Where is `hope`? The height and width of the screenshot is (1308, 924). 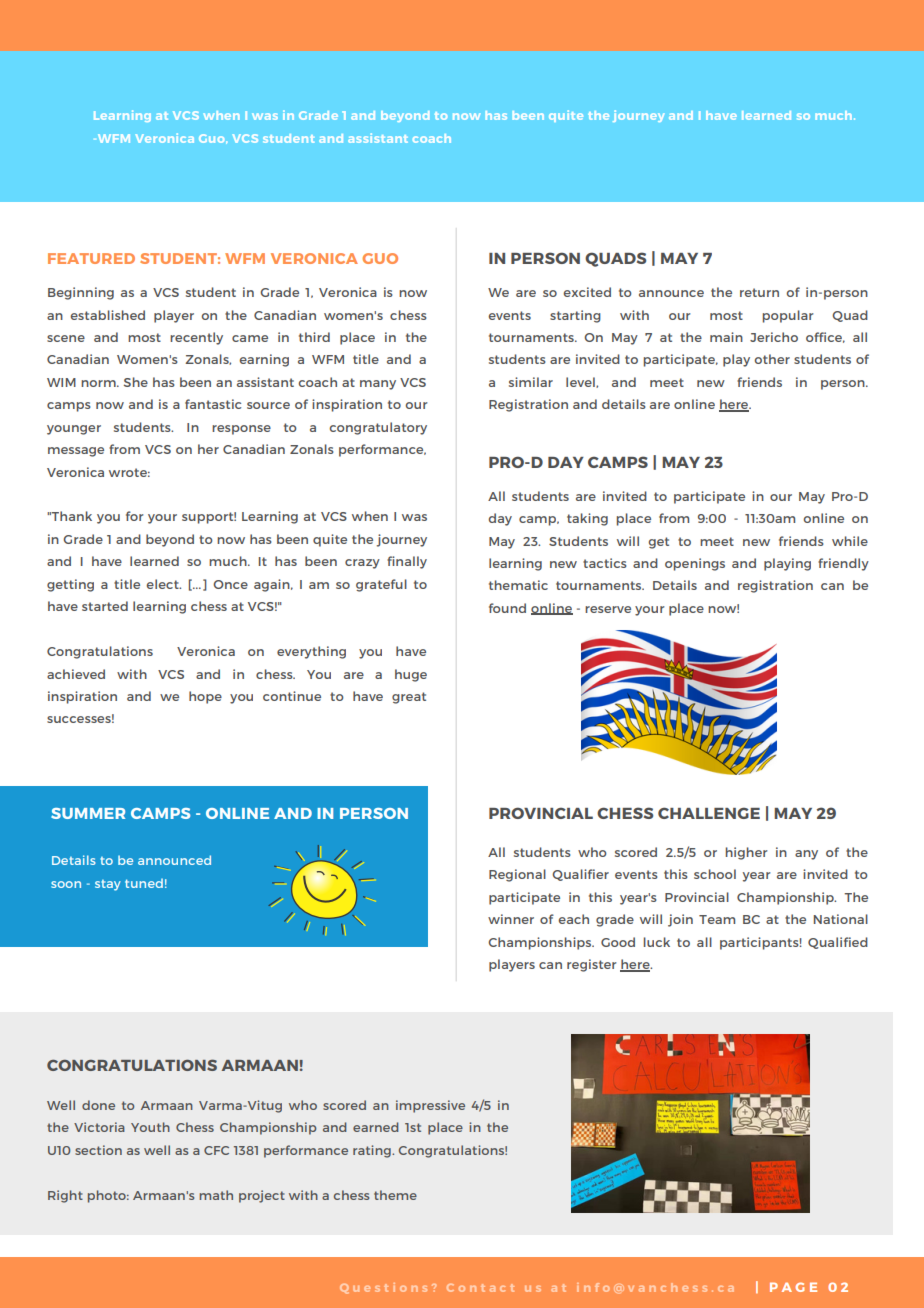 hope is located at coordinates (205, 697).
